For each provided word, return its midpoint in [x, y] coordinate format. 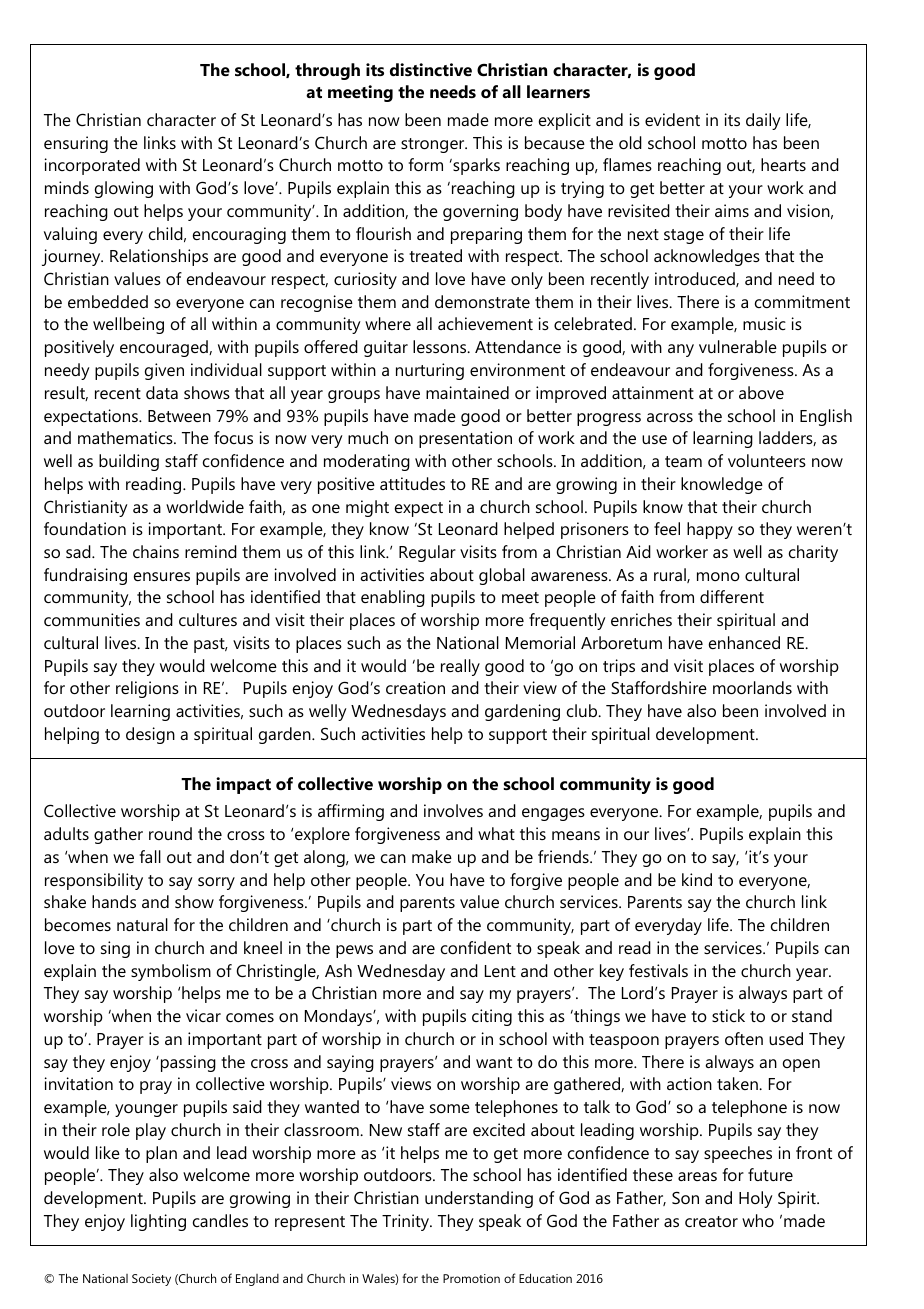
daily [763, 121]
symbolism [171, 972]
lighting [158, 1222]
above [761, 392]
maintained [467, 392]
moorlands [752, 687]
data [162, 392]
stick [728, 1015]
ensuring [76, 144]
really [460, 667]
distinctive [431, 69]
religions [147, 689]
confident [476, 947]
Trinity [406, 1222]
